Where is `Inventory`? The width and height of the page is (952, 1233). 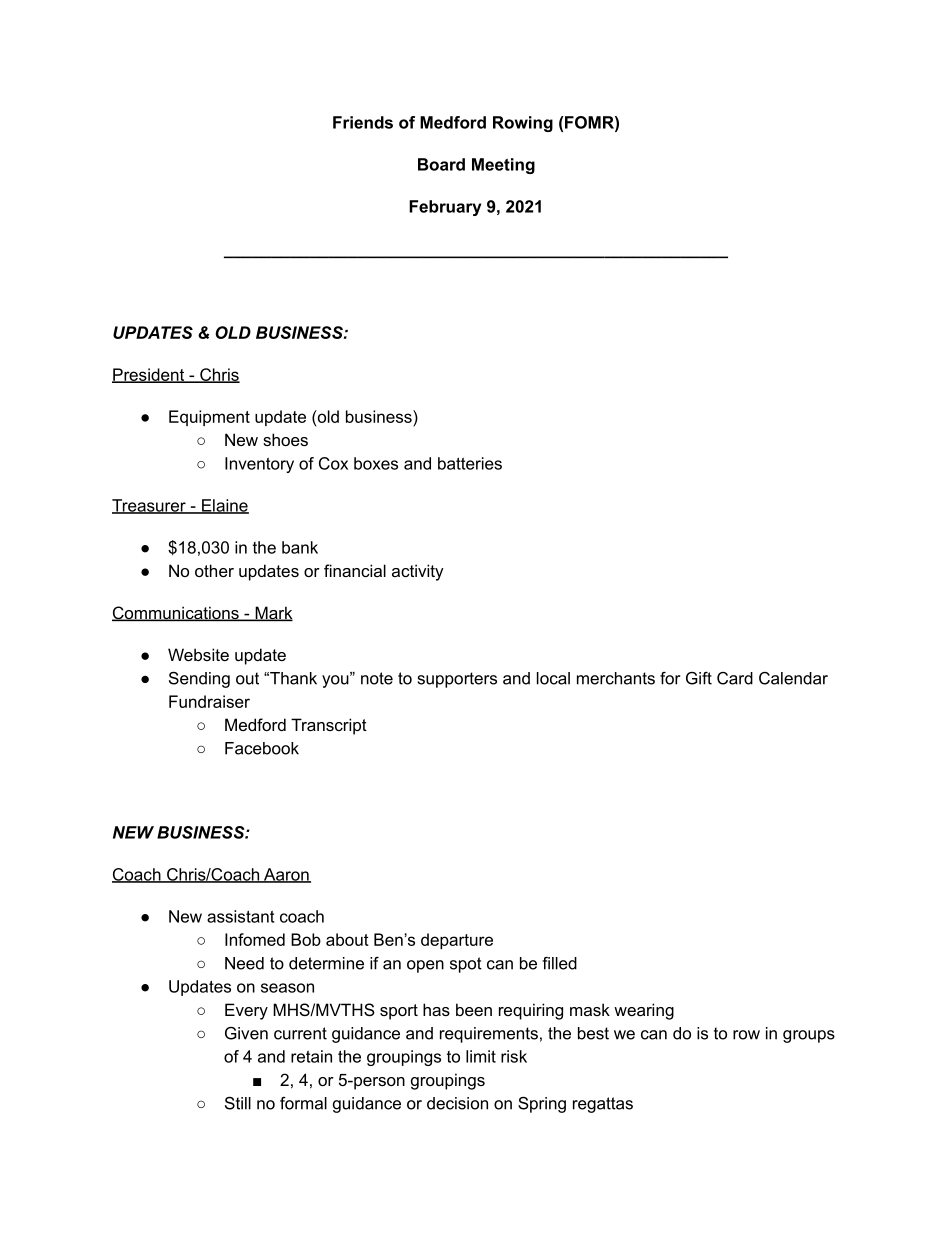 Inventory is located at coordinates (259, 465).
